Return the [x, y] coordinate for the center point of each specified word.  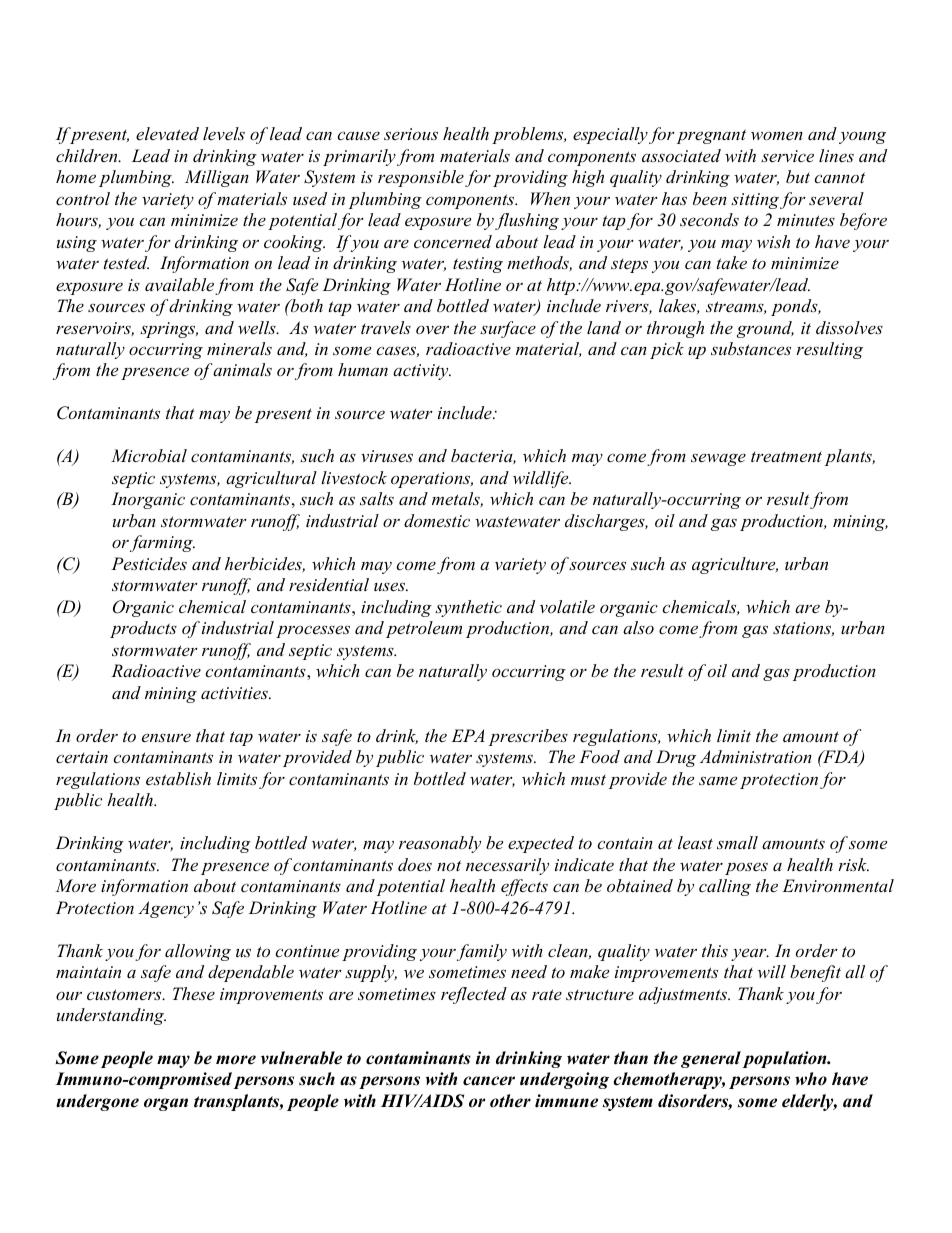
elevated [167, 133]
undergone [97, 1102]
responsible [421, 178]
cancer [489, 1081]
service [787, 156]
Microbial [149, 455]
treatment [786, 457]
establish [178, 778]
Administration [756, 756]
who [811, 1079]
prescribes [528, 737]
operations [432, 480]
